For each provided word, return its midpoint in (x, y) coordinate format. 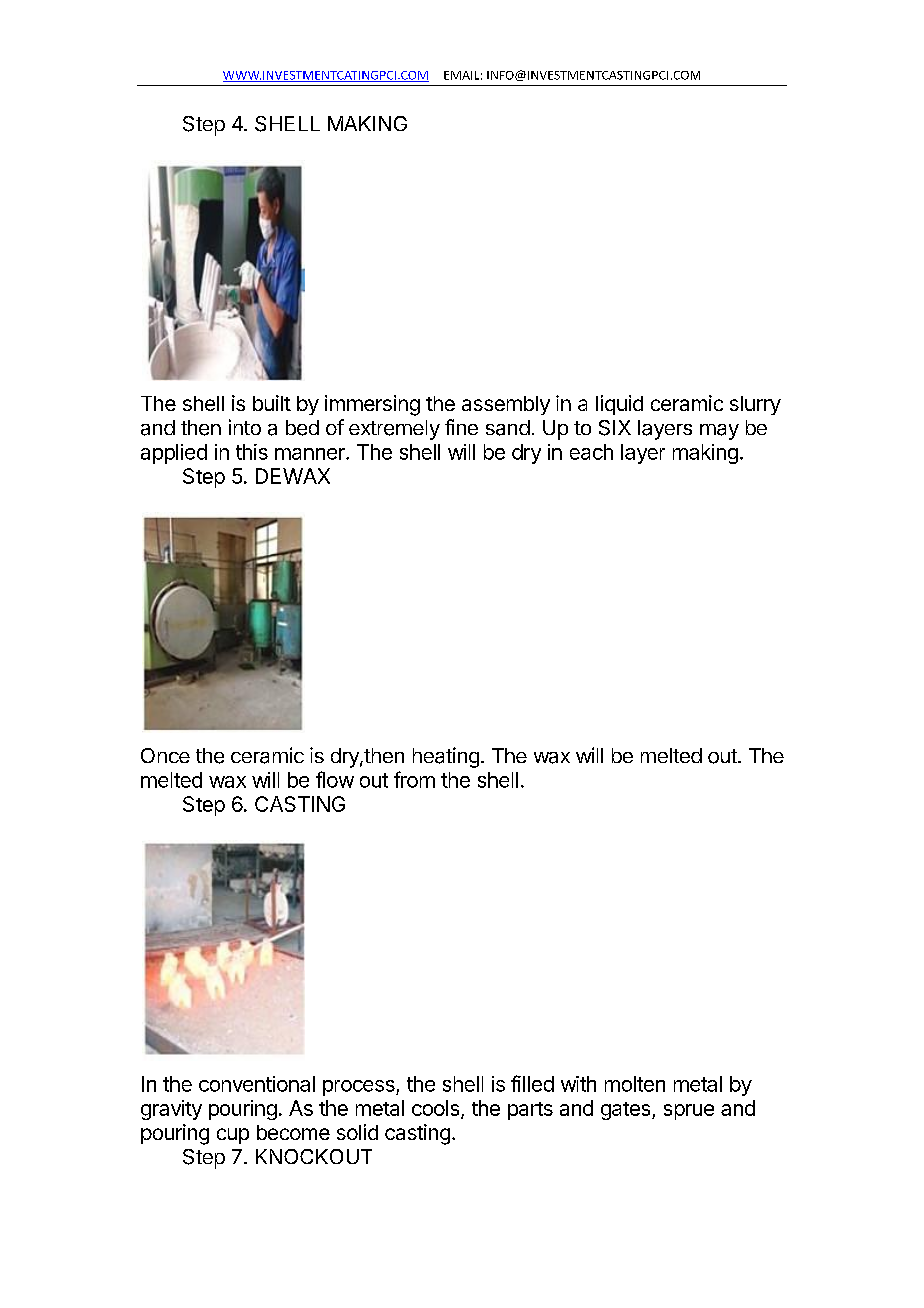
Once (165, 755)
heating (446, 757)
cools (437, 1109)
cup (233, 1136)
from (414, 779)
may (719, 432)
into (245, 427)
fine (461, 427)
